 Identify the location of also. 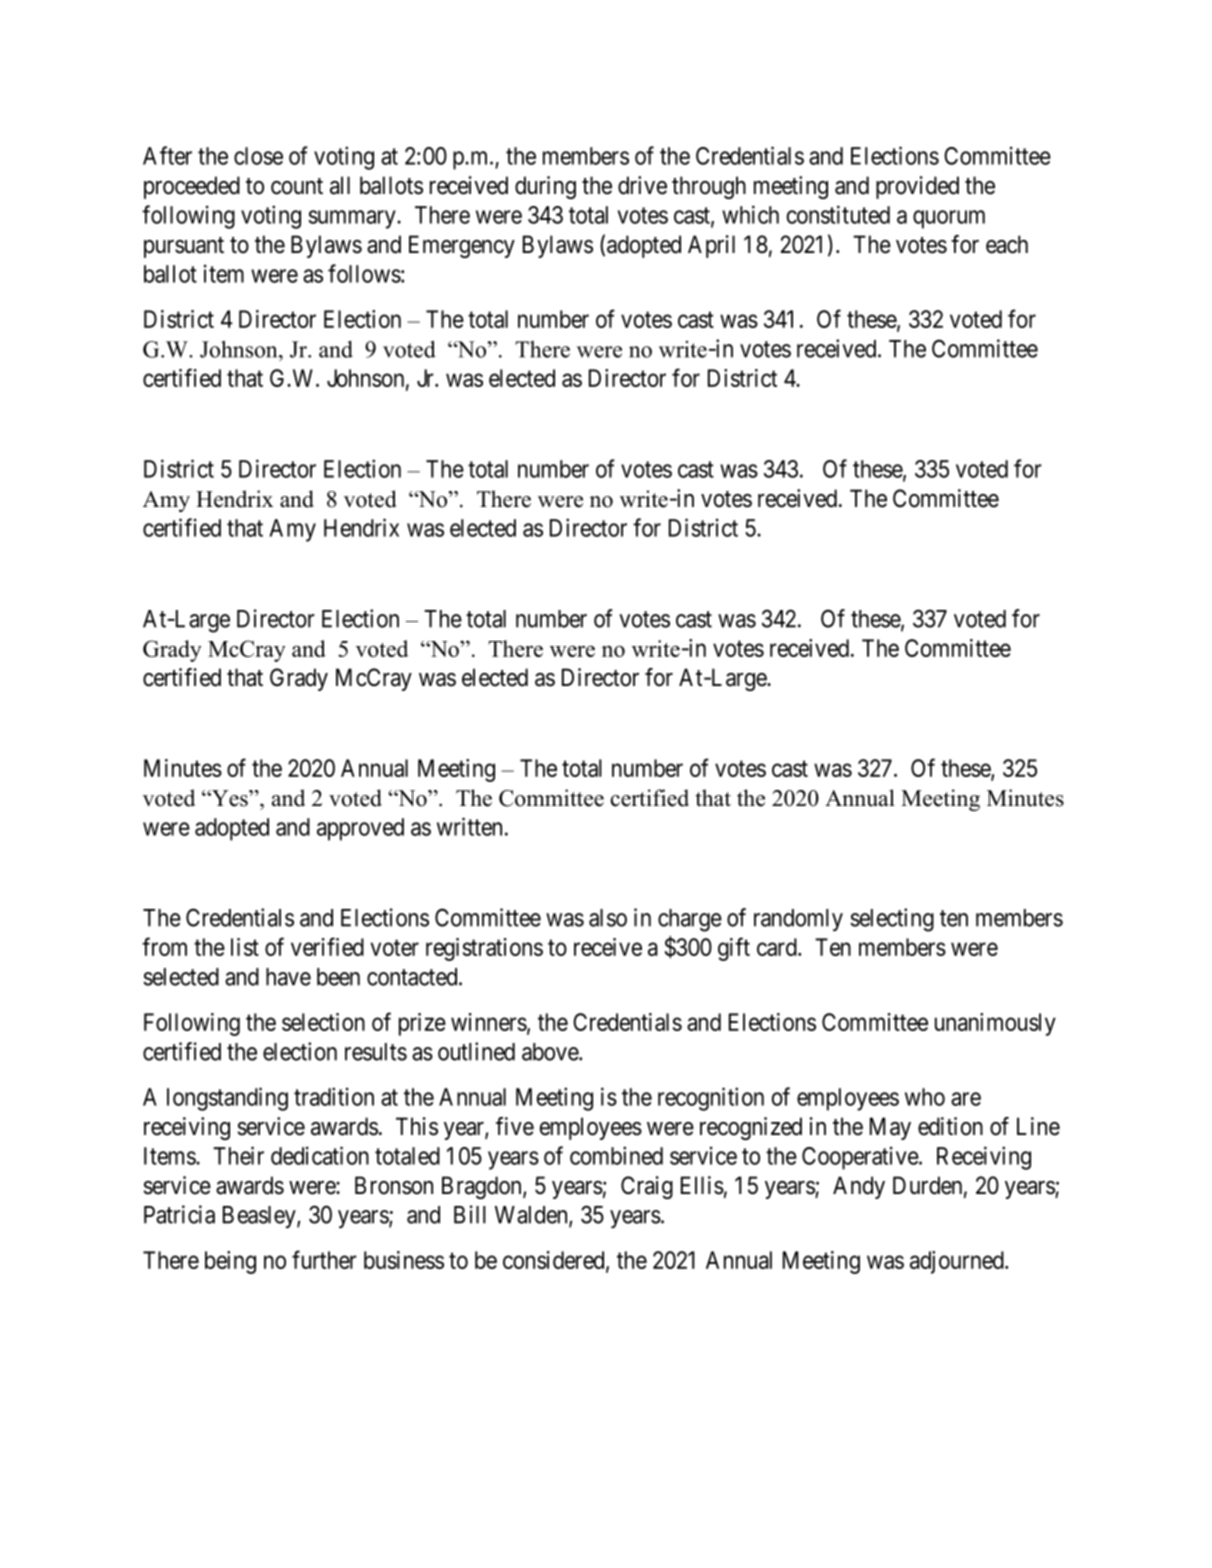
(608, 918).
